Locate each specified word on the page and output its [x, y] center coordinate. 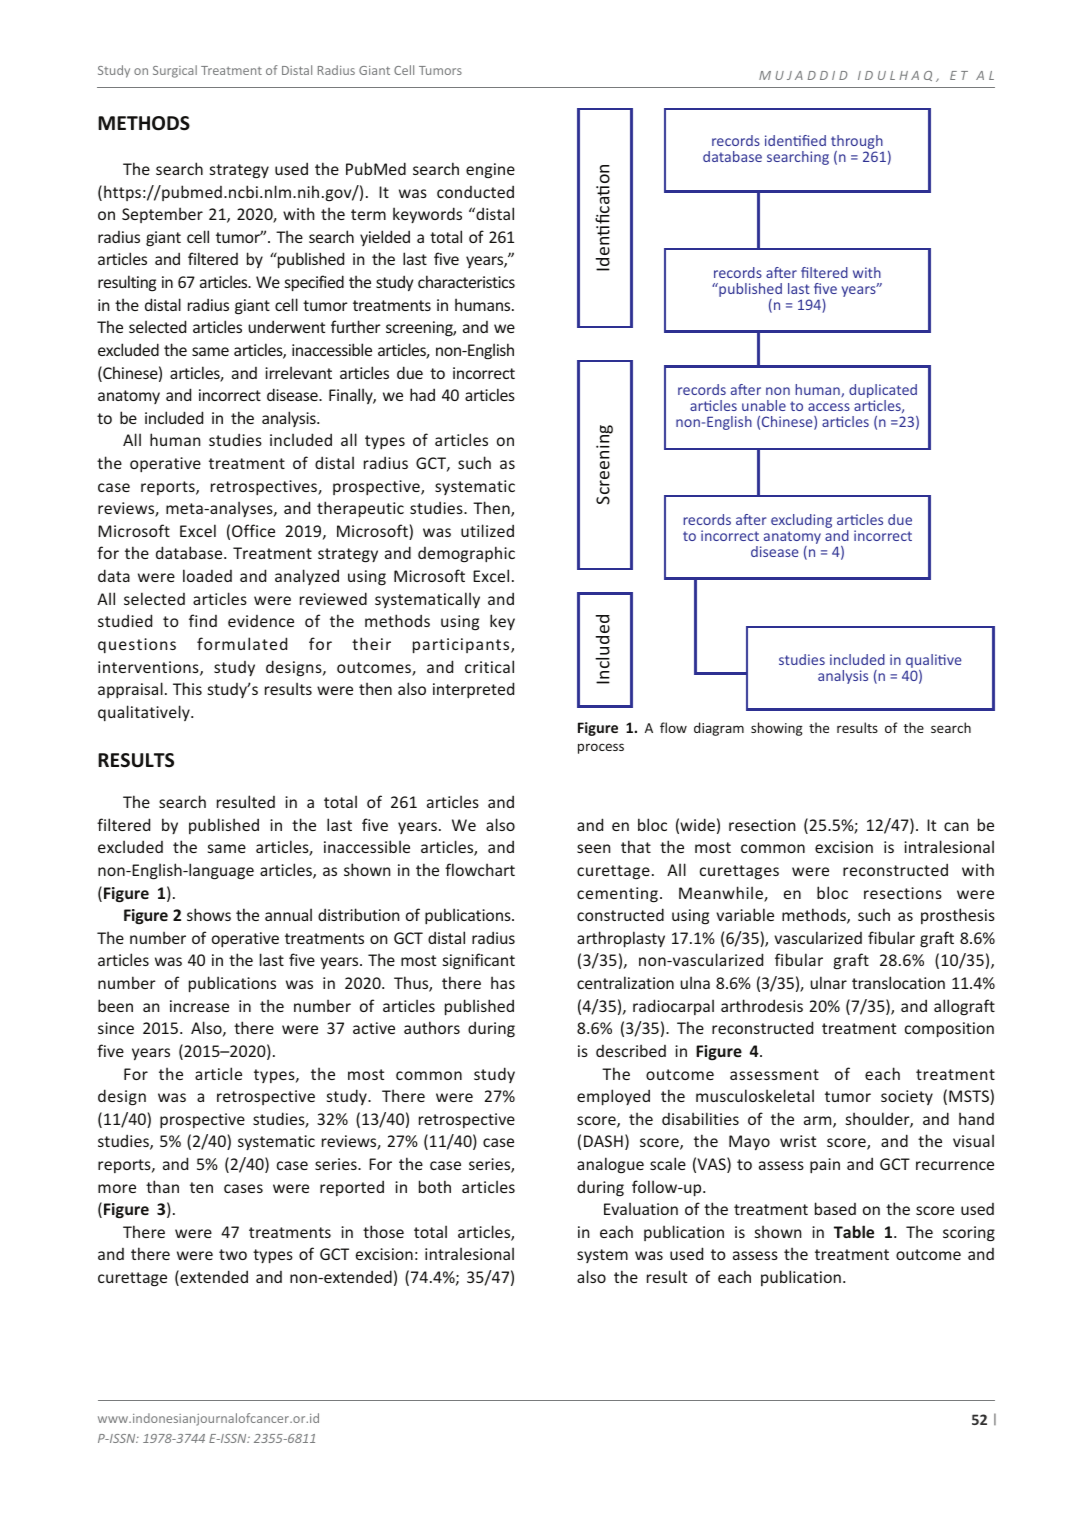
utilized [487, 530]
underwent [286, 326]
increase [199, 1006]
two [233, 1254]
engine [490, 171]
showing [777, 729]
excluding [801, 521]
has [503, 982]
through [857, 143]
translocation [898, 982]
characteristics [466, 281]
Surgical [175, 71]
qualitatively [145, 713]
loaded [207, 575]
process [601, 748]
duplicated [883, 392]
